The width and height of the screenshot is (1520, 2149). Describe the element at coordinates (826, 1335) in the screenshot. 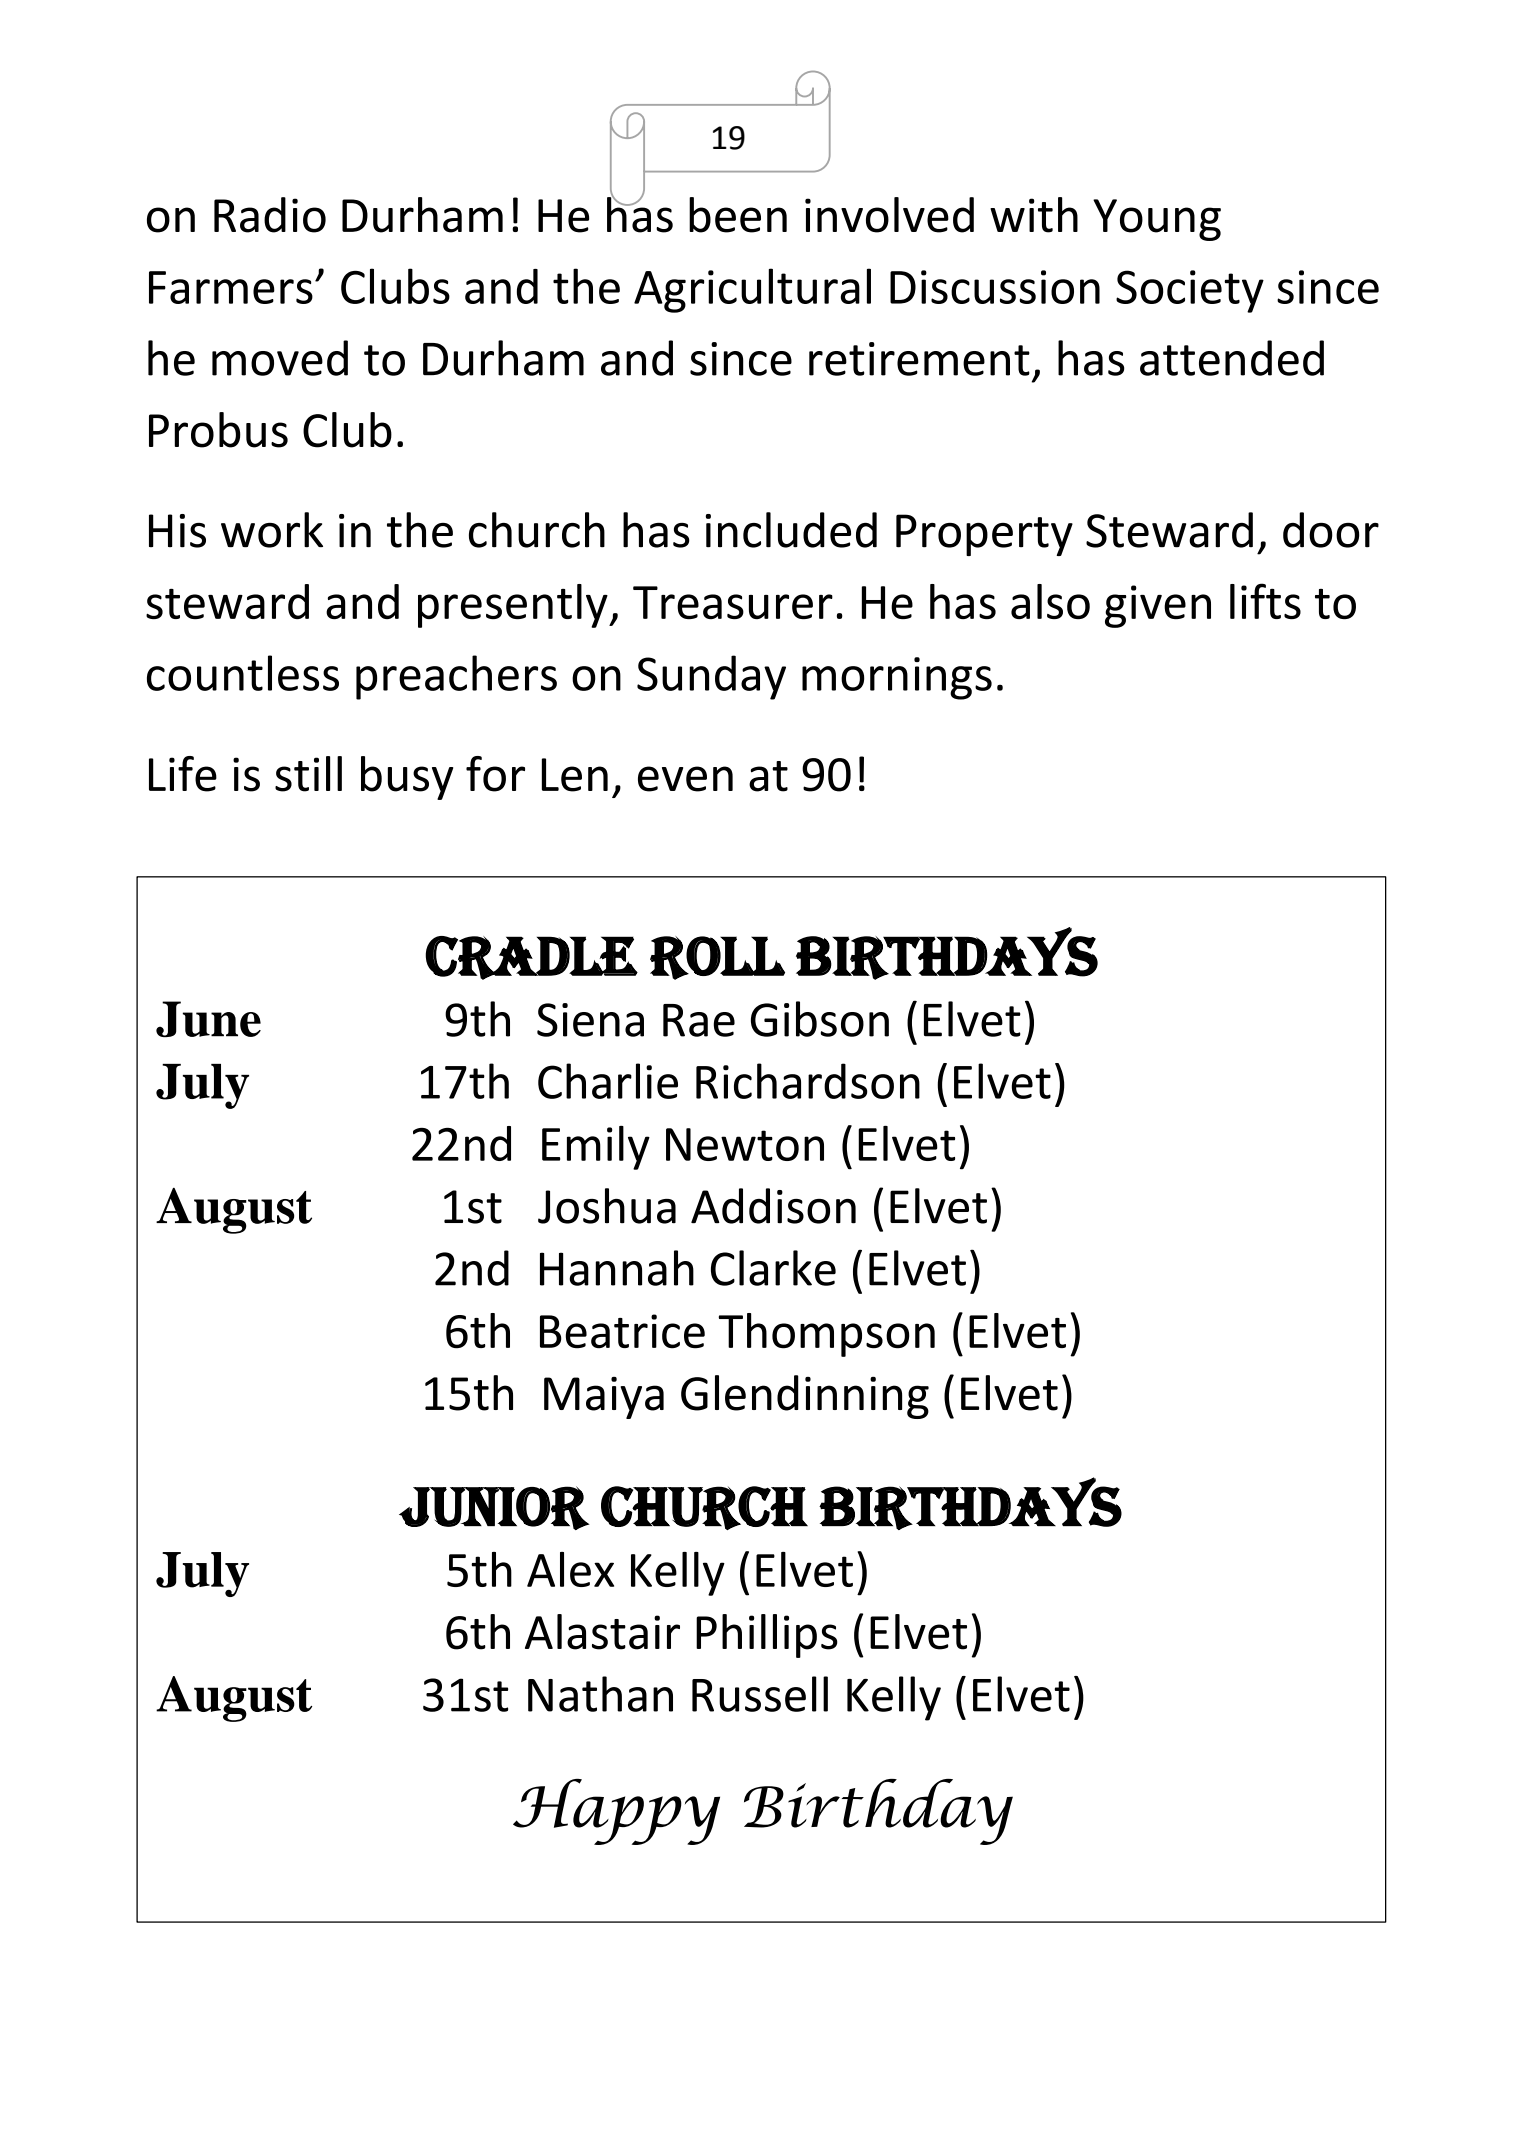

I see `Thompson` at that location.
